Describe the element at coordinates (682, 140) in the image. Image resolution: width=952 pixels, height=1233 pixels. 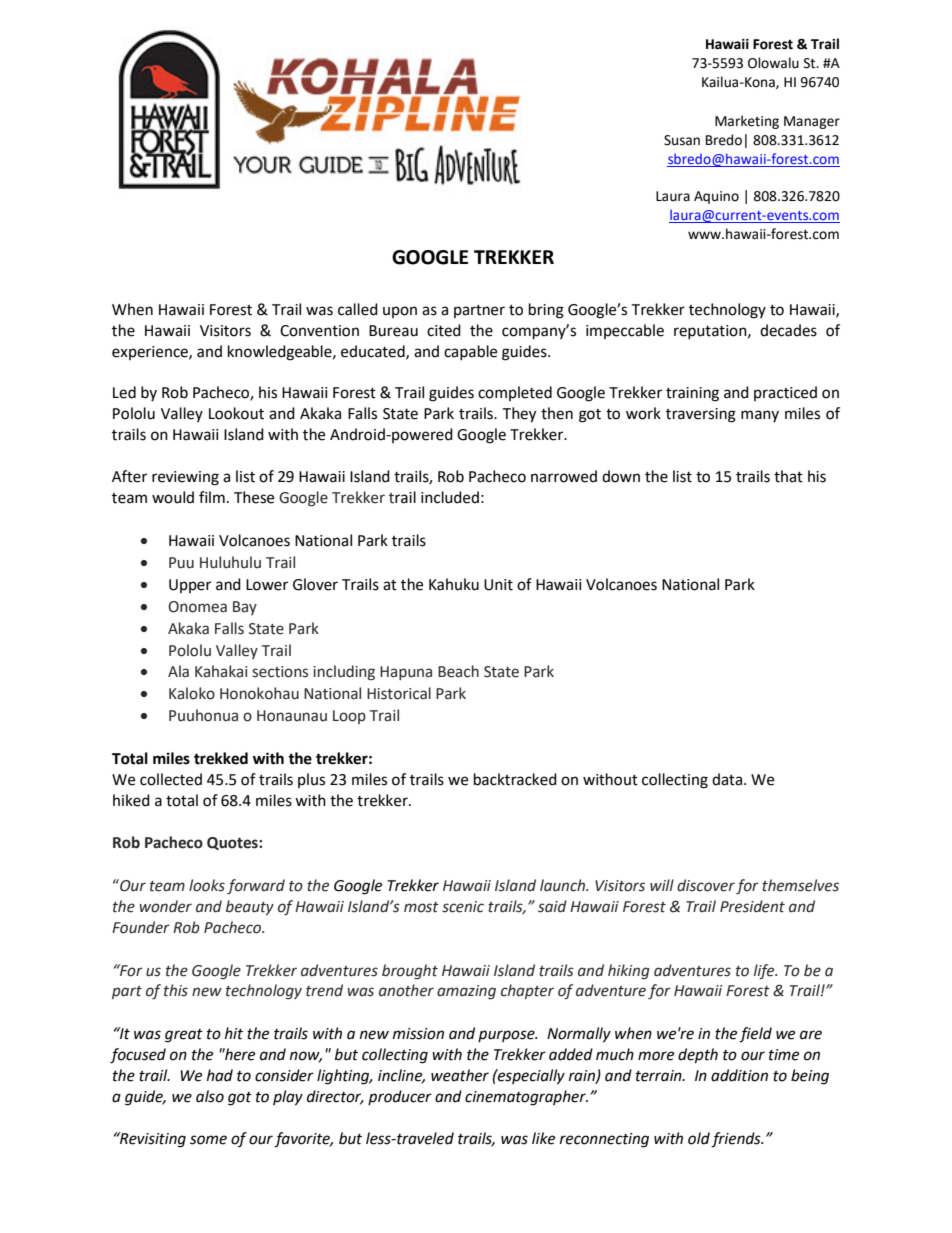
I see `Susan` at that location.
